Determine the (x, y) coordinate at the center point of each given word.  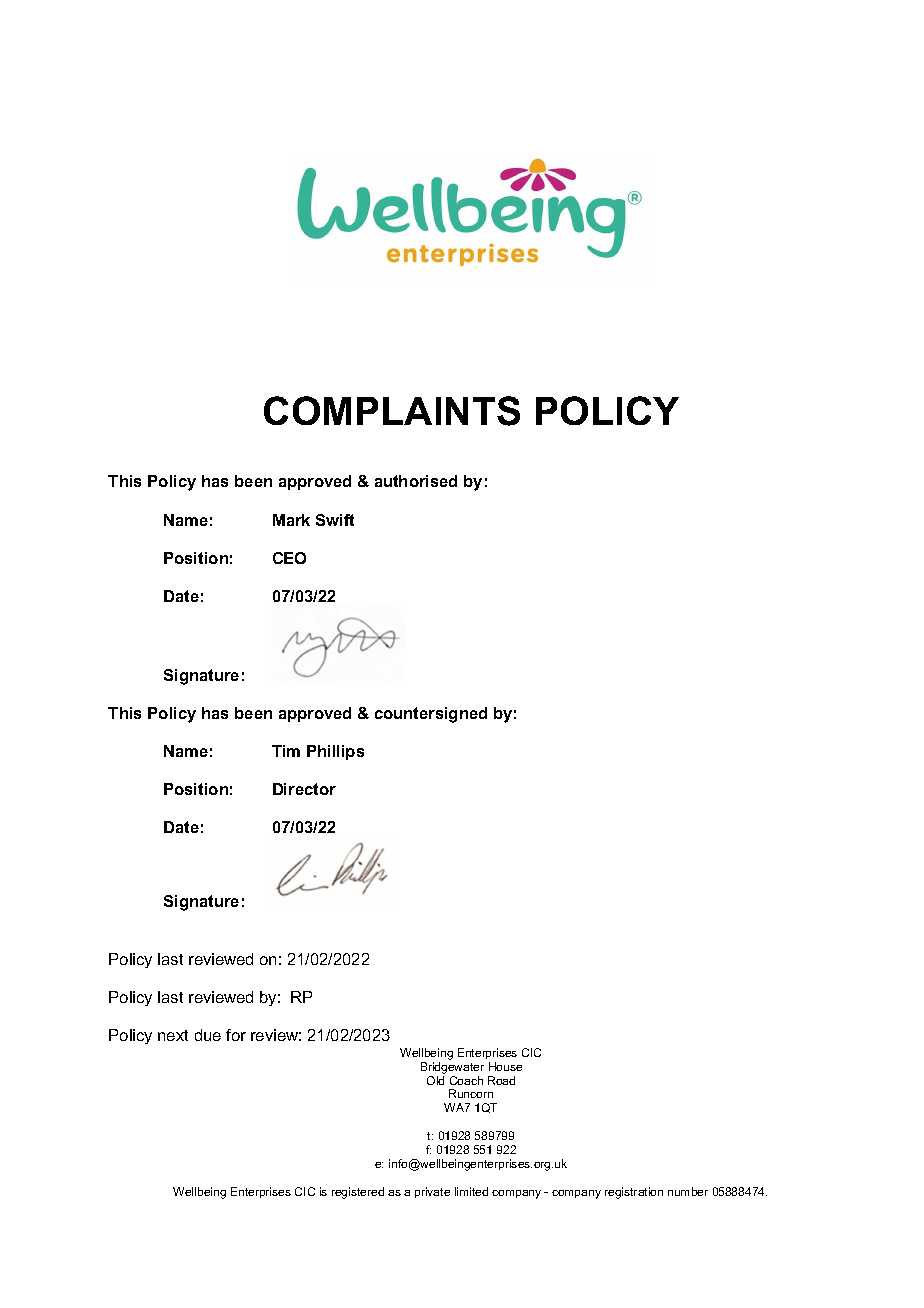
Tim (286, 751)
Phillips (335, 752)
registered (358, 1193)
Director (304, 789)
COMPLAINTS (392, 411)
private (432, 1192)
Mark (291, 520)
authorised (416, 481)
